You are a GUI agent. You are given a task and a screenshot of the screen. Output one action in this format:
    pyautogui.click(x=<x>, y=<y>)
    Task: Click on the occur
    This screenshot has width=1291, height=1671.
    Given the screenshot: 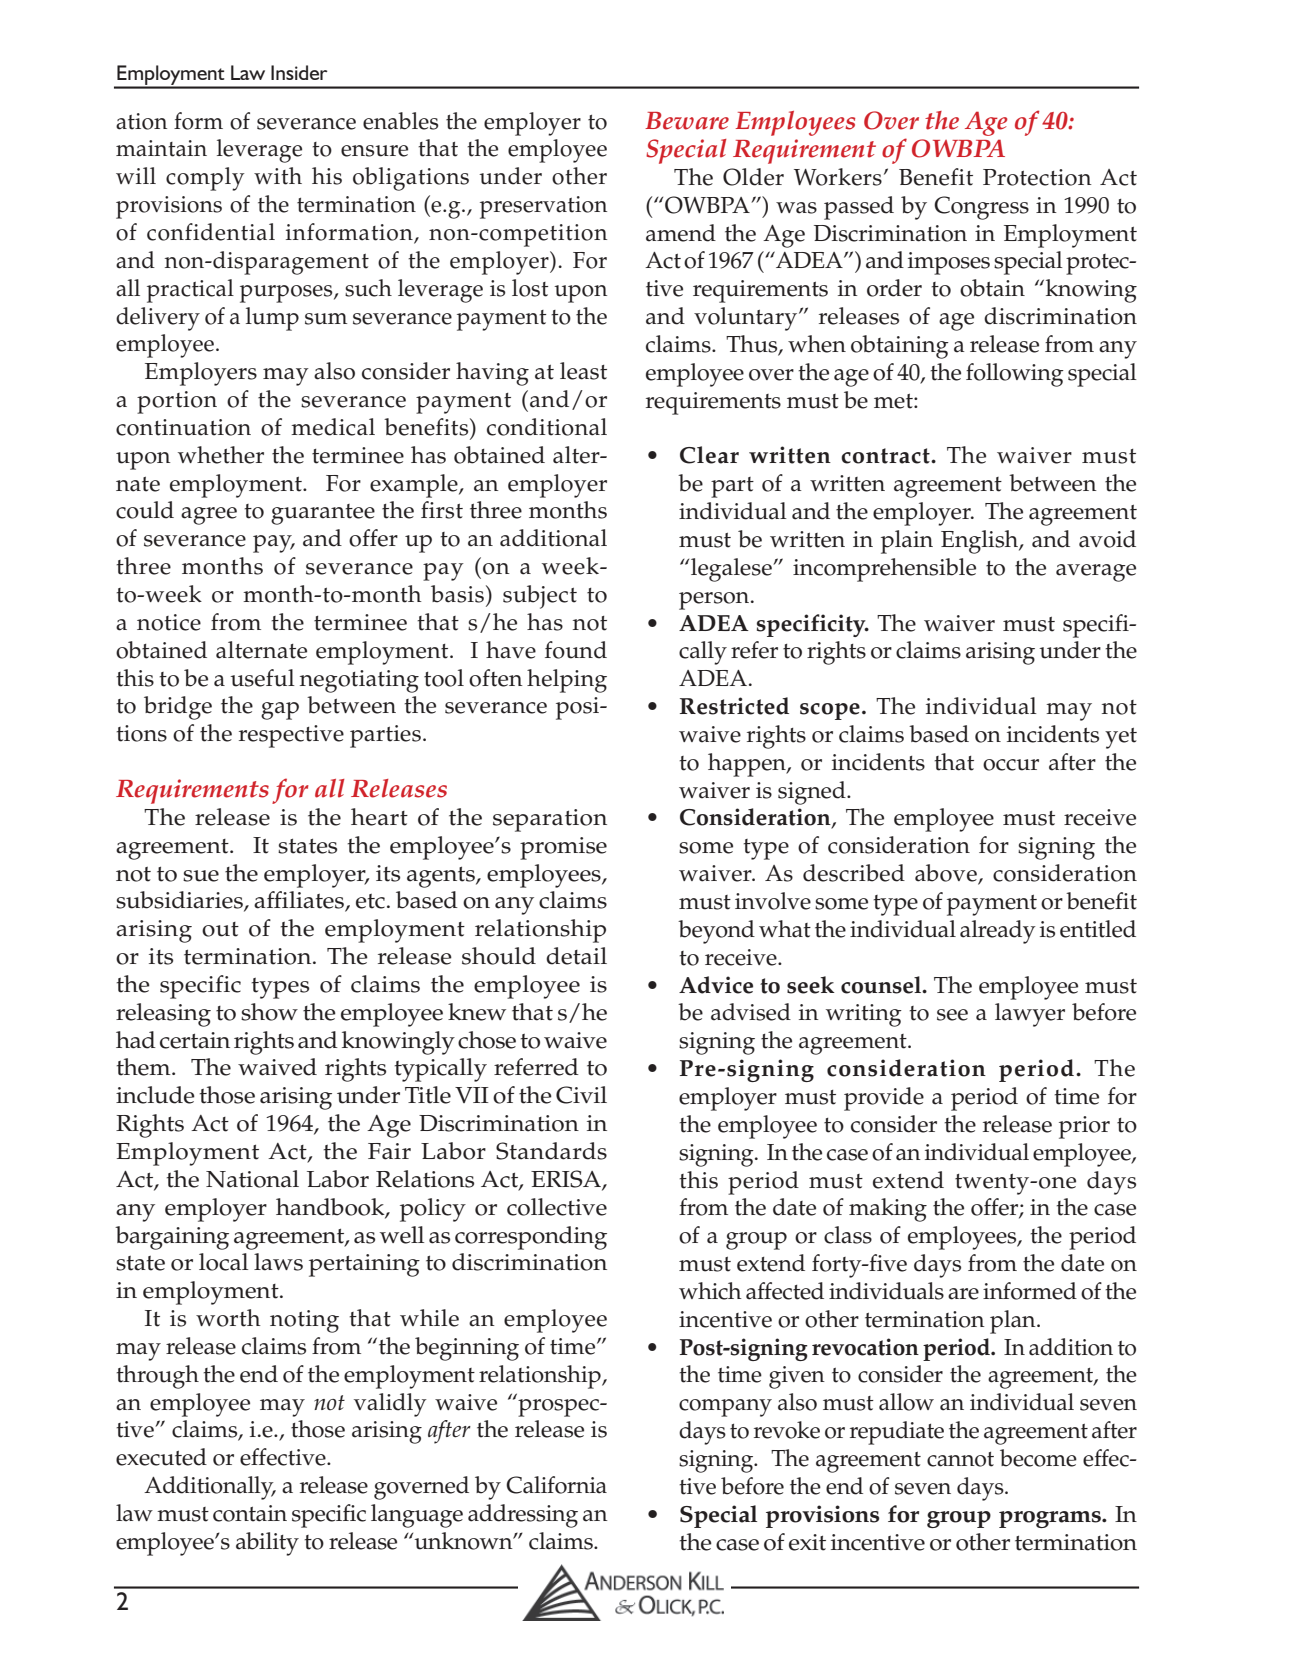 What is the action you would take?
    pyautogui.click(x=1011, y=765)
